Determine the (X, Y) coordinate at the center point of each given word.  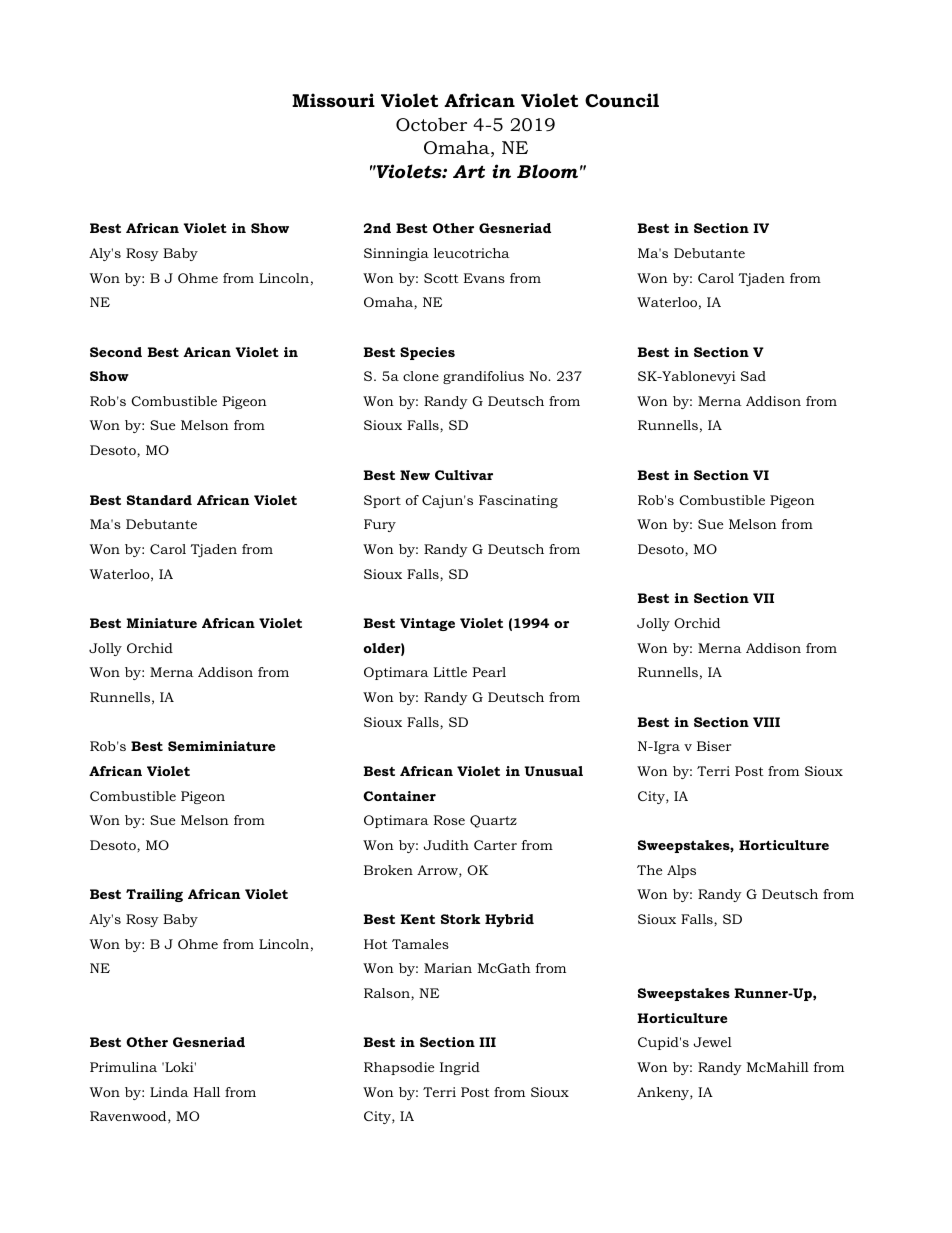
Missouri (333, 100)
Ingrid (460, 1068)
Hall (206, 1092)
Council (622, 100)
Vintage (427, 624)
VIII (766, 722)
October (431, 124)
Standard (159, 500)
